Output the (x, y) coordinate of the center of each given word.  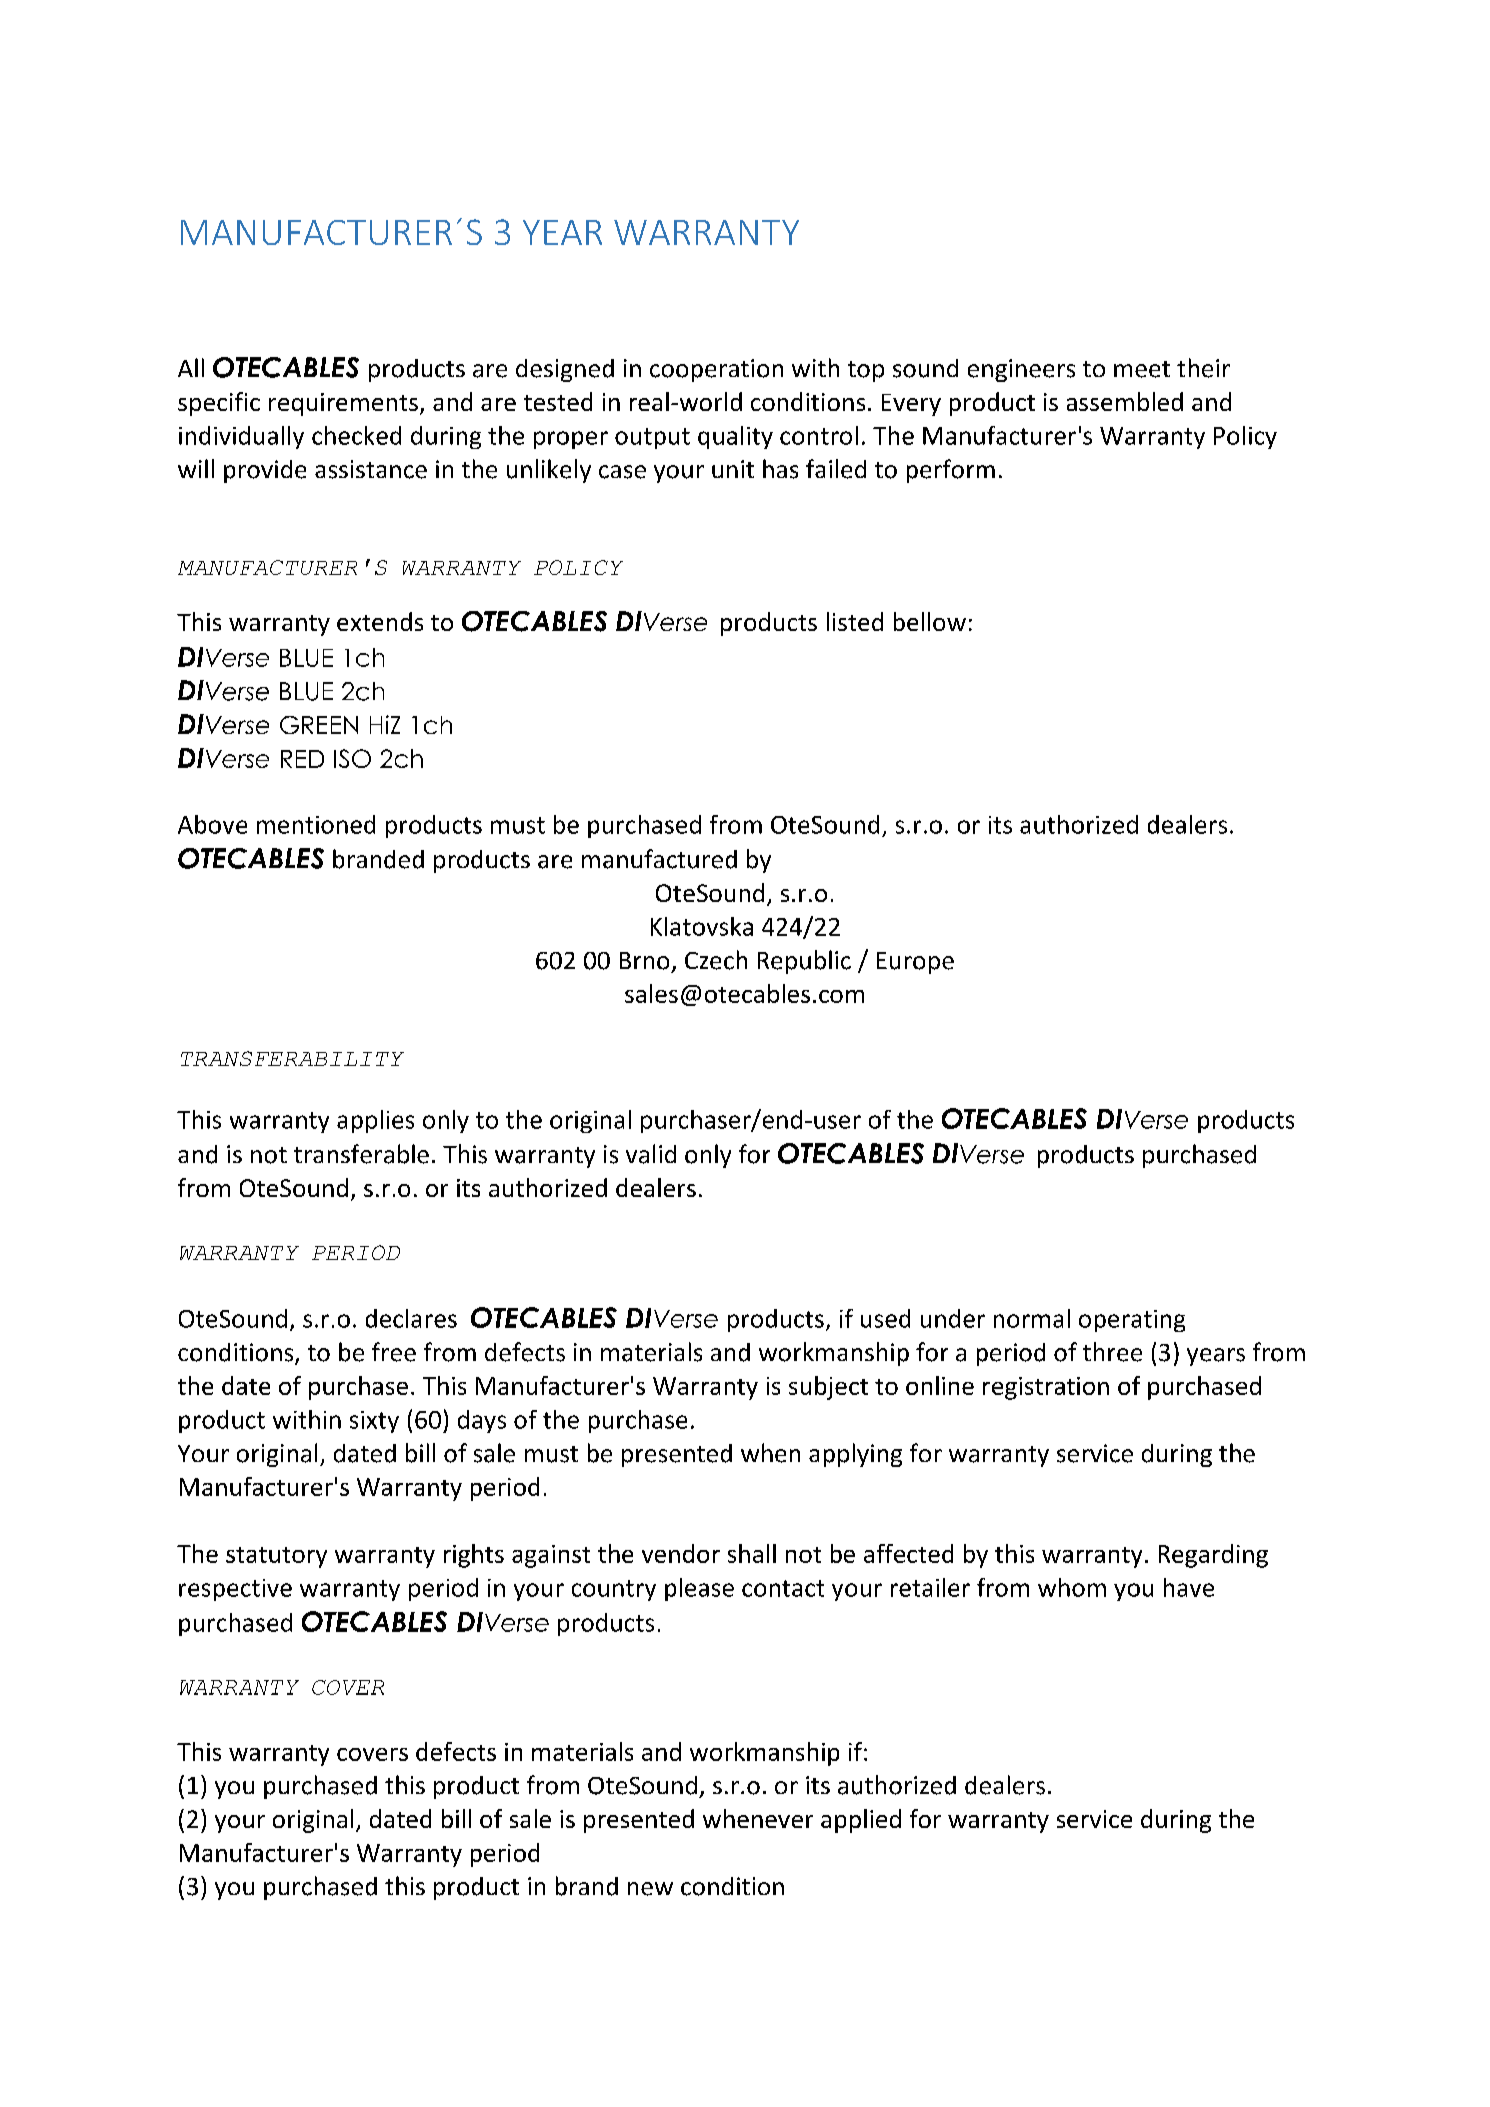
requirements (343, 404)
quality (735, 437)
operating (1132, 1321)
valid (651, 1154)
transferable (361, 1154)
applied (861, 1821)
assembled (1125, 401)
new (650, 1889)
